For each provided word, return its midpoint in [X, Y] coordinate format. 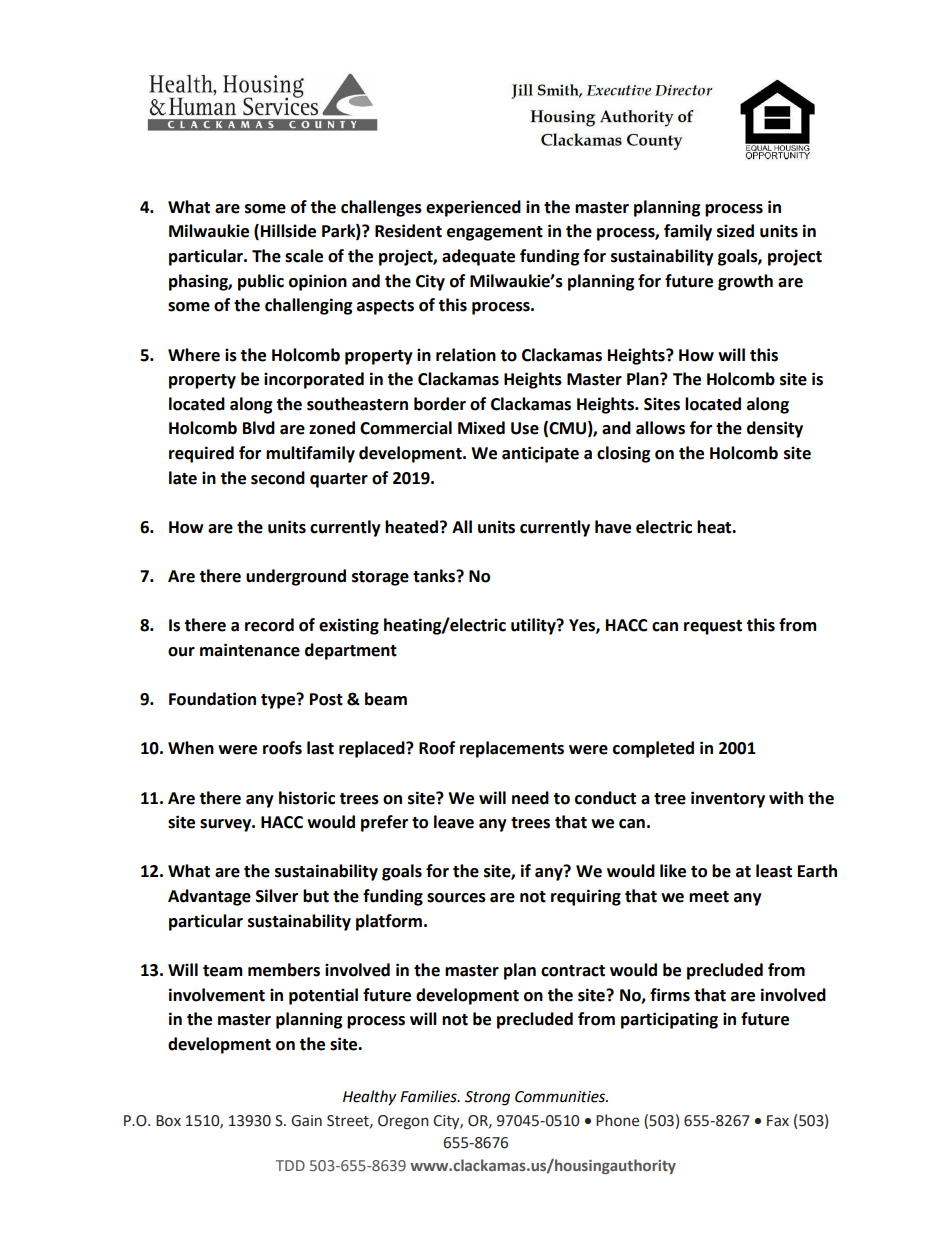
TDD [290, 1165]
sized [735, 231]
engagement [495, 233]
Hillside [288, 231]
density [775, 429]
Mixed [481, 428]
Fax [778, 1121]
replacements [512, 749]
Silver [277, 896]
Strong [487, 1098]
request [713, 627]
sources [456, 898]
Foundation [212, 699]
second [278, 478]
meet [709, 897]
